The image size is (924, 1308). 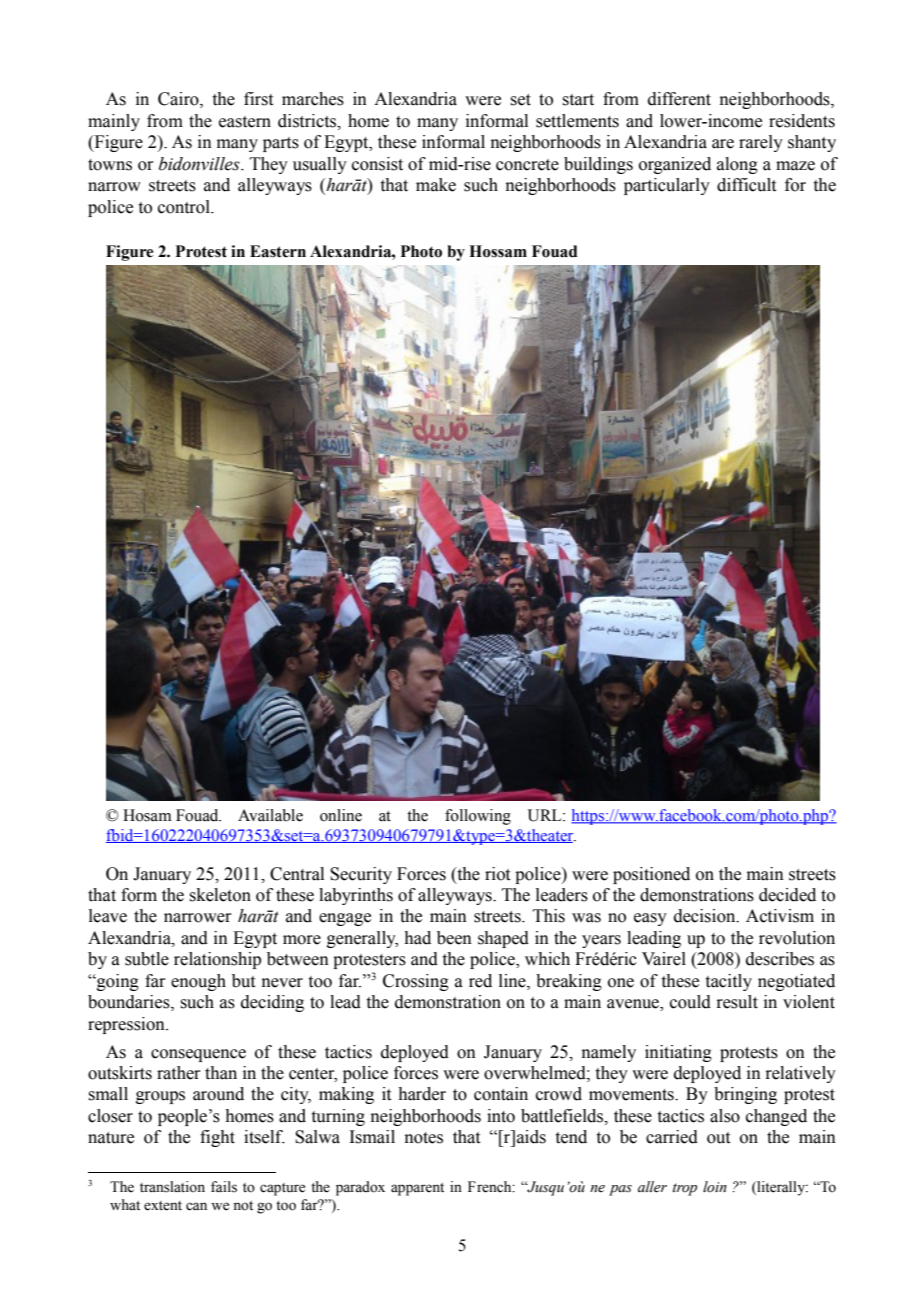 I want to click on loin, so click(x=715, y=1187).
